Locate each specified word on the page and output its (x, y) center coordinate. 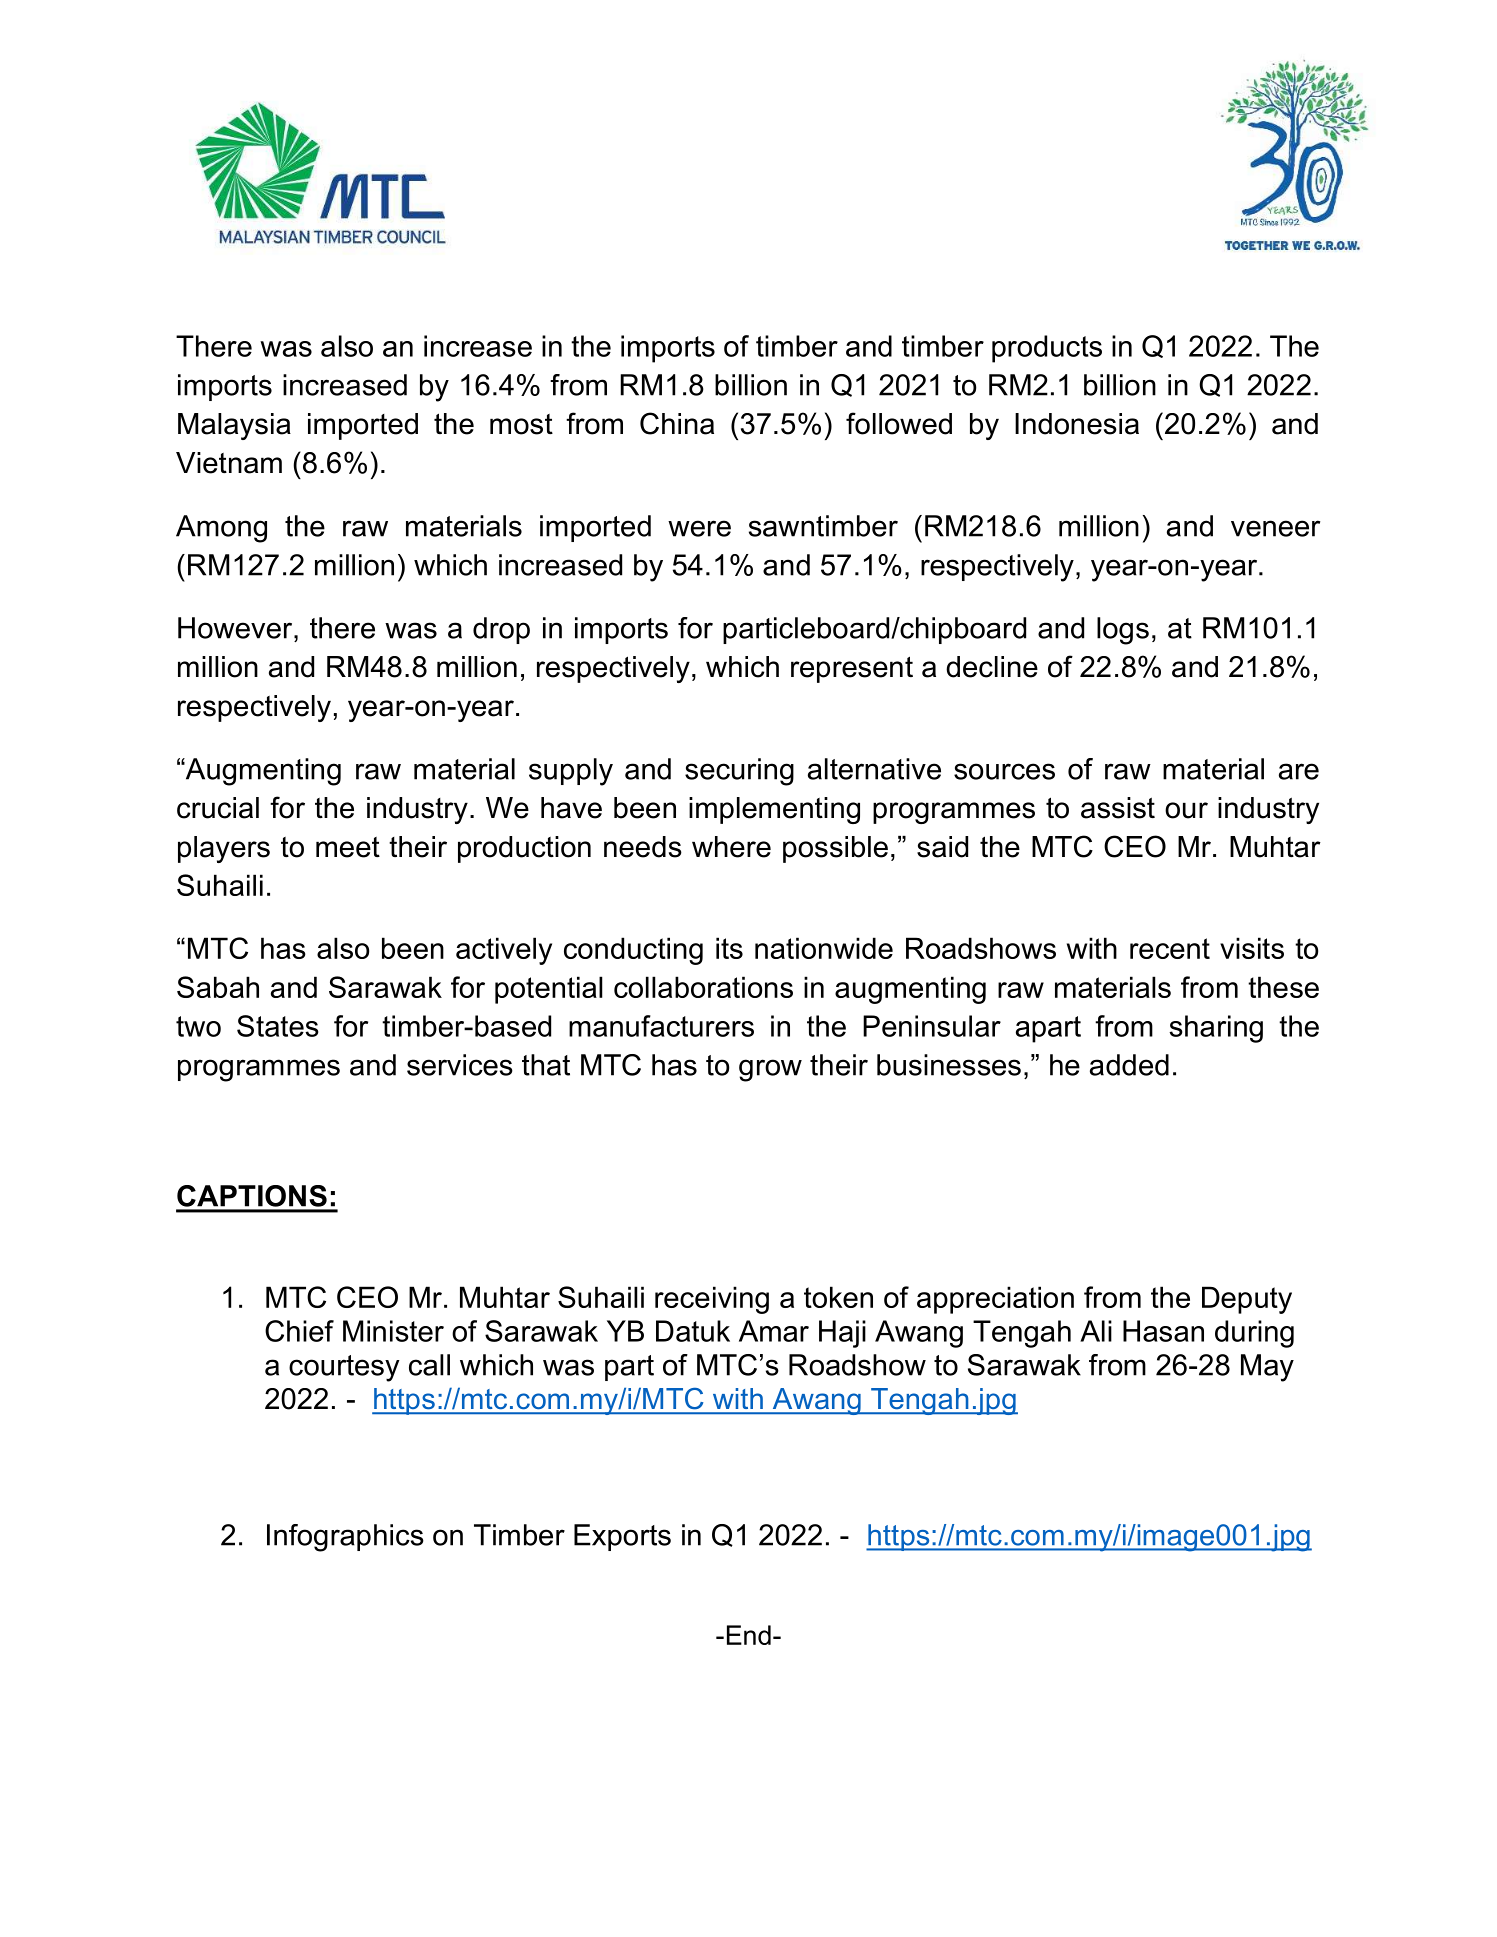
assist (1118, 808)
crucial (218, 808)
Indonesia (1077, 424)
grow (770, 1070)
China (677, 423)
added (1129, 1065)
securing (739, 772)
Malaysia (234, 426)
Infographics (345, 1538)
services (460, 1065)
